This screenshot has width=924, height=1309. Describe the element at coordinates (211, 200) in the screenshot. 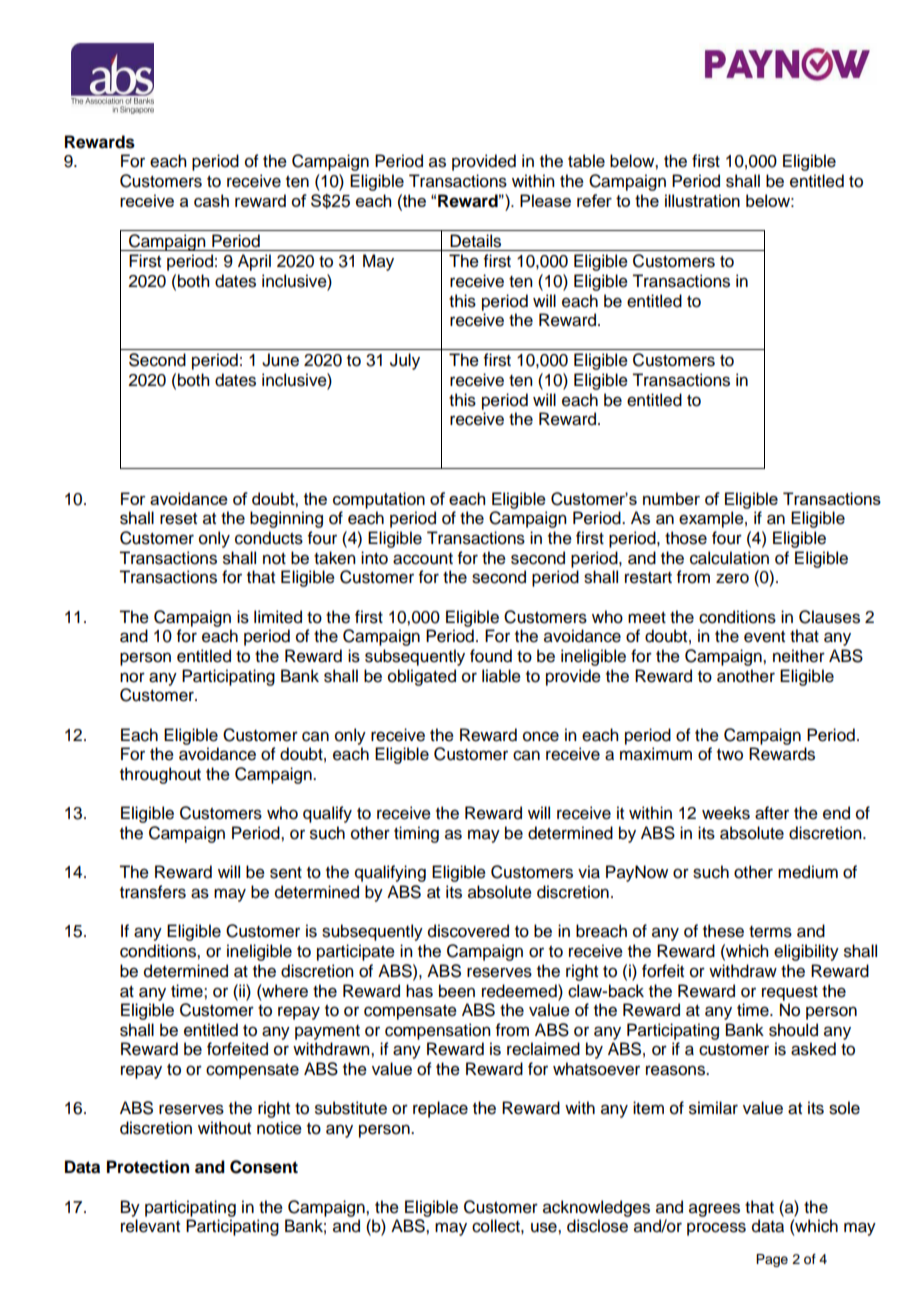

I see `cash` at that location.
